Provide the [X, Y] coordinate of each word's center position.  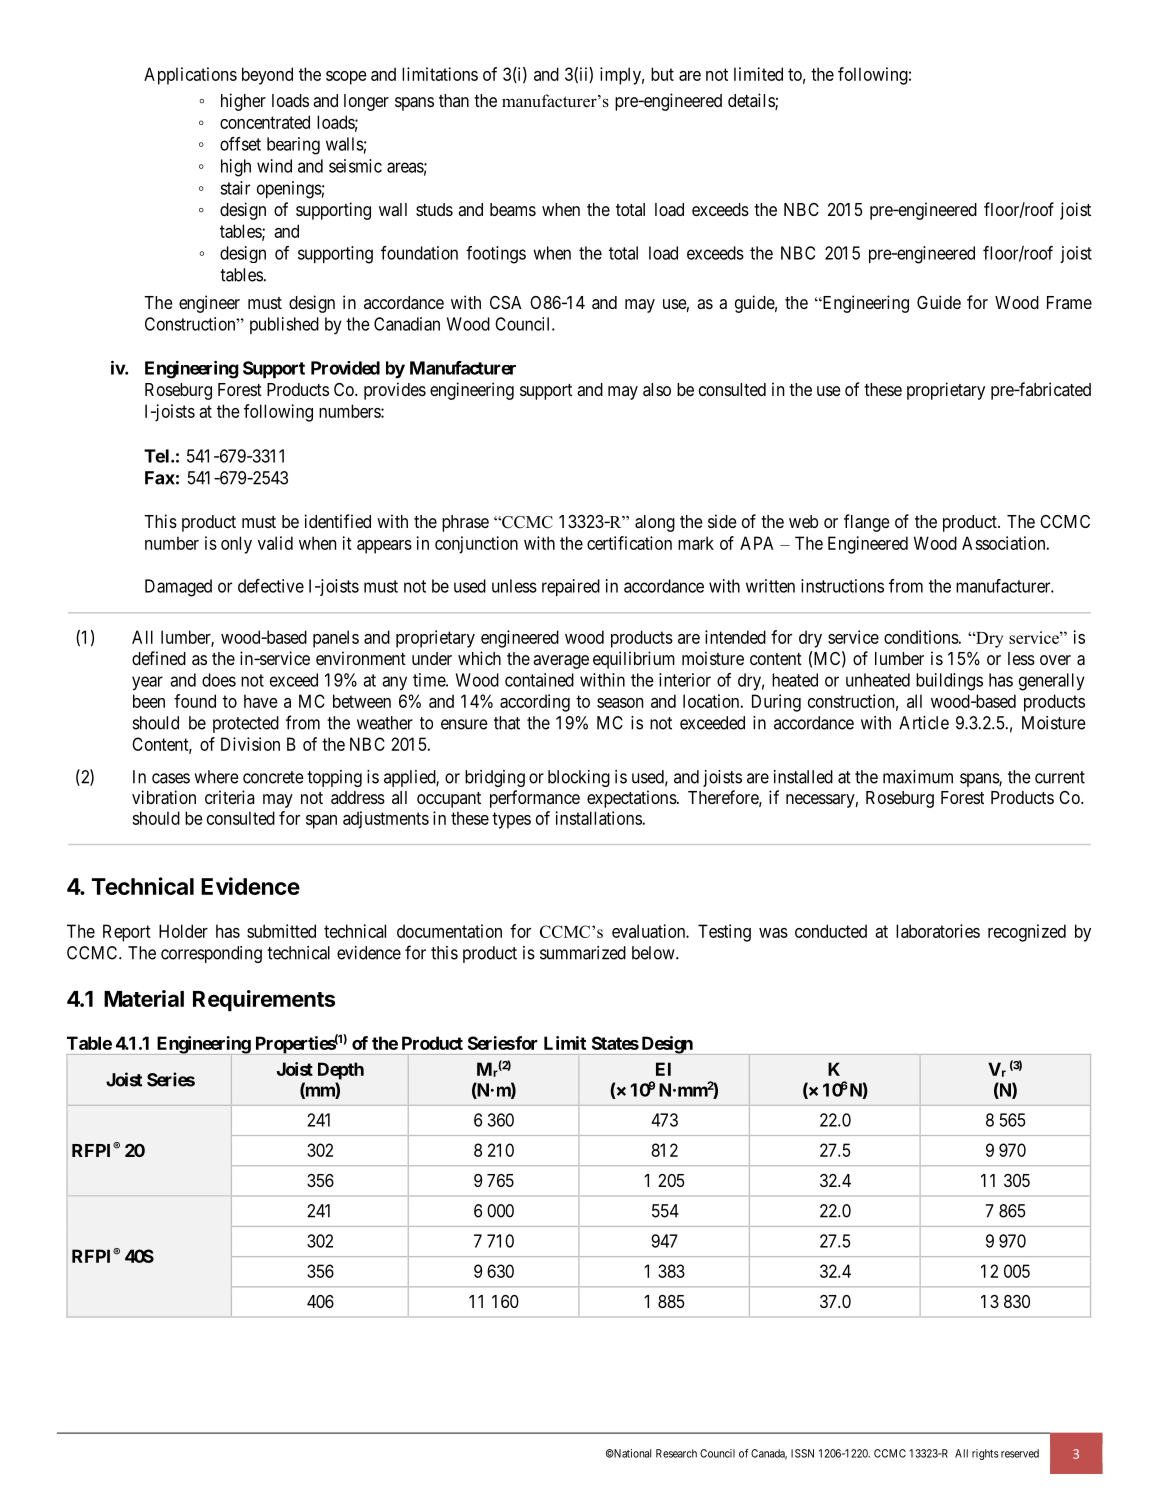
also [657, 389]
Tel [156, 456]
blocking [579, 778]
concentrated [265, 122]
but [662, 74]
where [216, 777]
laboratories [938, 931]
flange [867, 523]
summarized [583, 953]
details [752, 101]
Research [676, 1453]
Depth [341, 1071]
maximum [918, 777]
